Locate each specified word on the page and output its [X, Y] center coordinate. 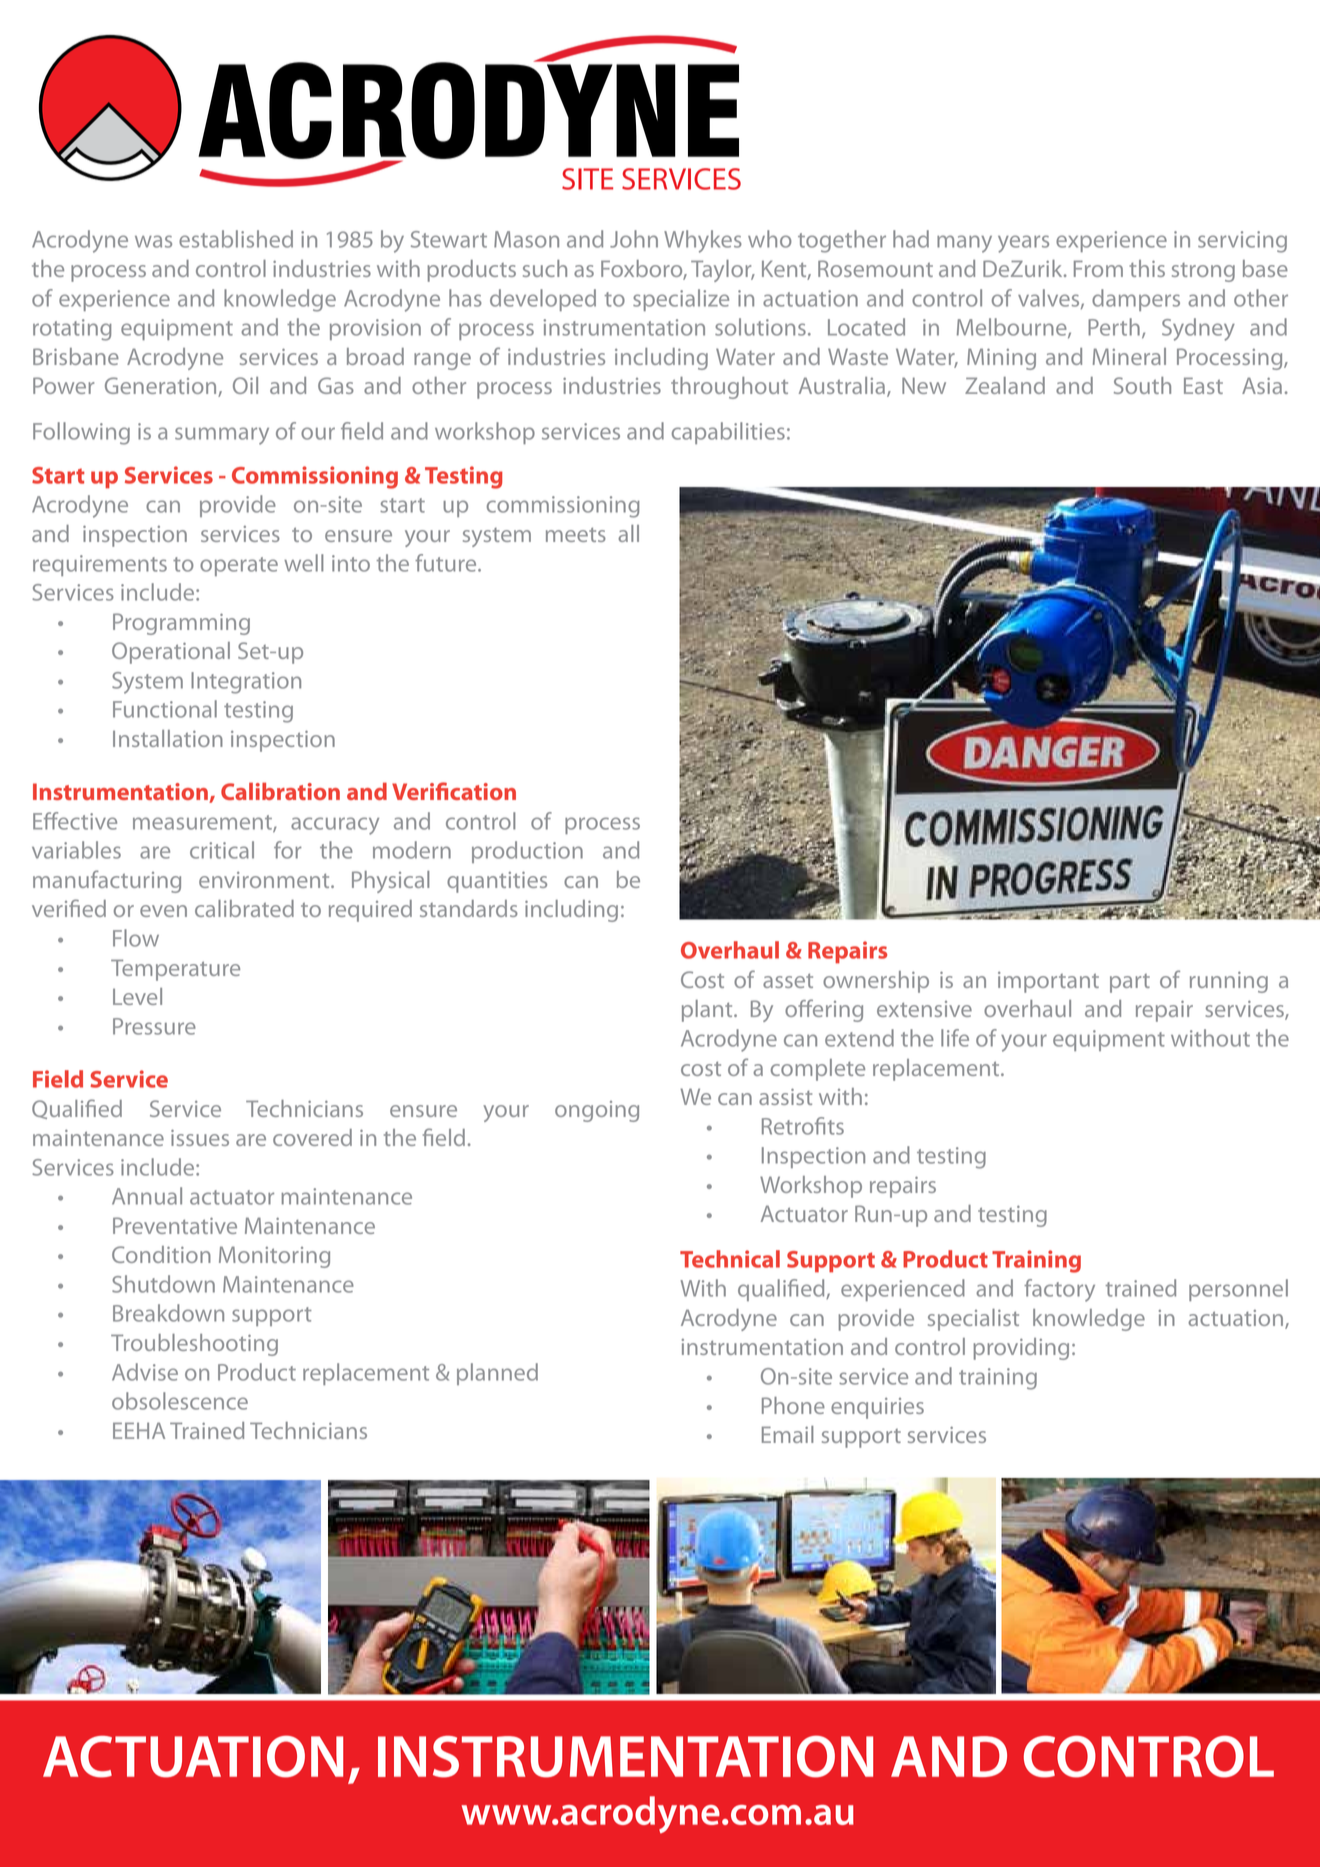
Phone [793, 1405]
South [1142, 385]
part [1130, 983]
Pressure [154, 1026]
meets [576, 535]
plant [708, 1011]
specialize [681, 300]
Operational [171, 653]
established [236, 239]
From [1098, 268]
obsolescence [180, 1401]
